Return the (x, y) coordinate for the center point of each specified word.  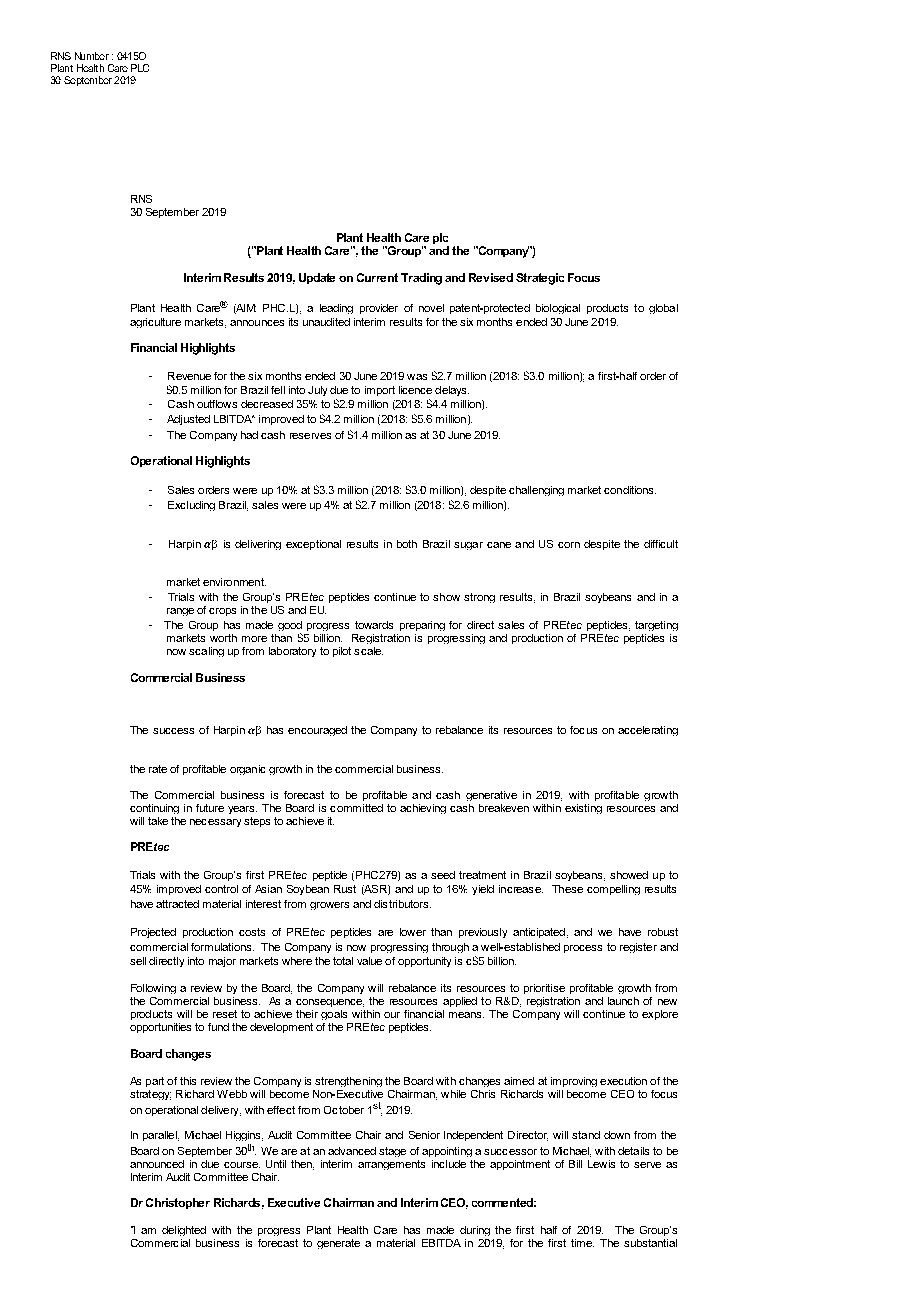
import (380, 391)
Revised (491, 277)
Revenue (189, 376)
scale (368, 651)
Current (377, 277)
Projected (153, 933)
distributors (401, 904)
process (583, 949)
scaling (206, 652)
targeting (656, 626)
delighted (184, 1231)
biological (558, 309)
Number (92, 56)
